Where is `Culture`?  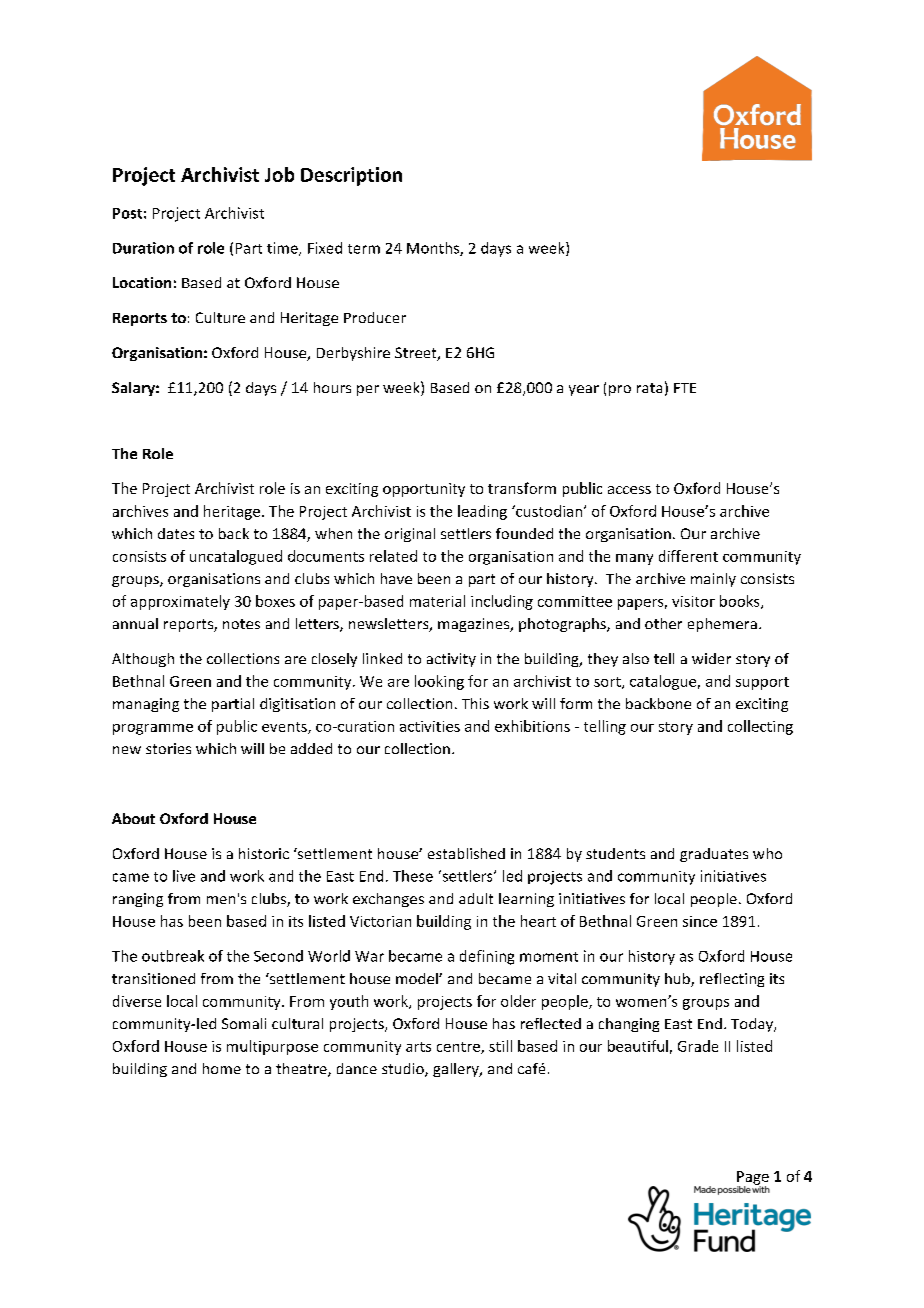 Culture is located at coordinates (220, 317).
